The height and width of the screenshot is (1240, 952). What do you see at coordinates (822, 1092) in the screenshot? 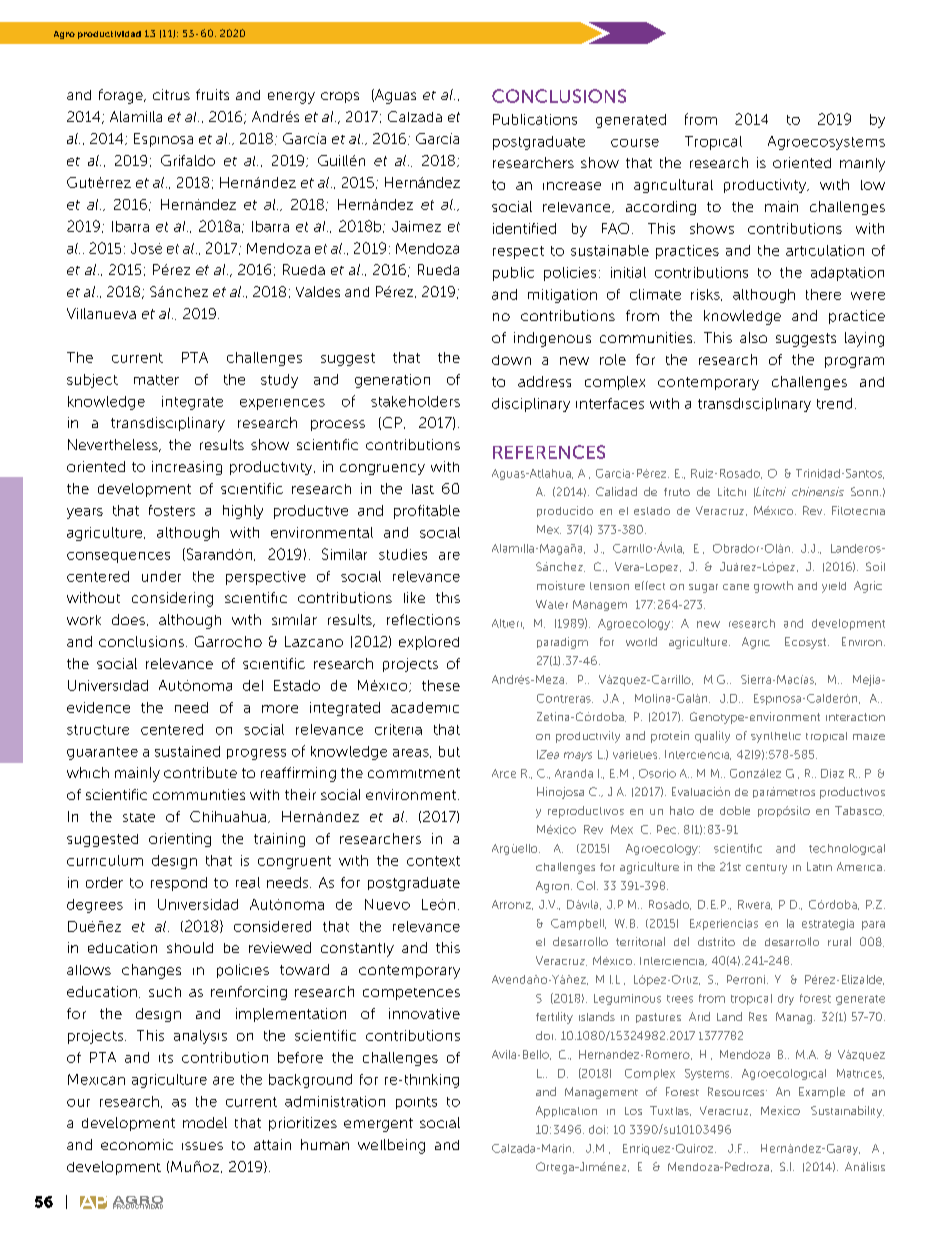
I see `Example` at bounding box center [822, 1092].
